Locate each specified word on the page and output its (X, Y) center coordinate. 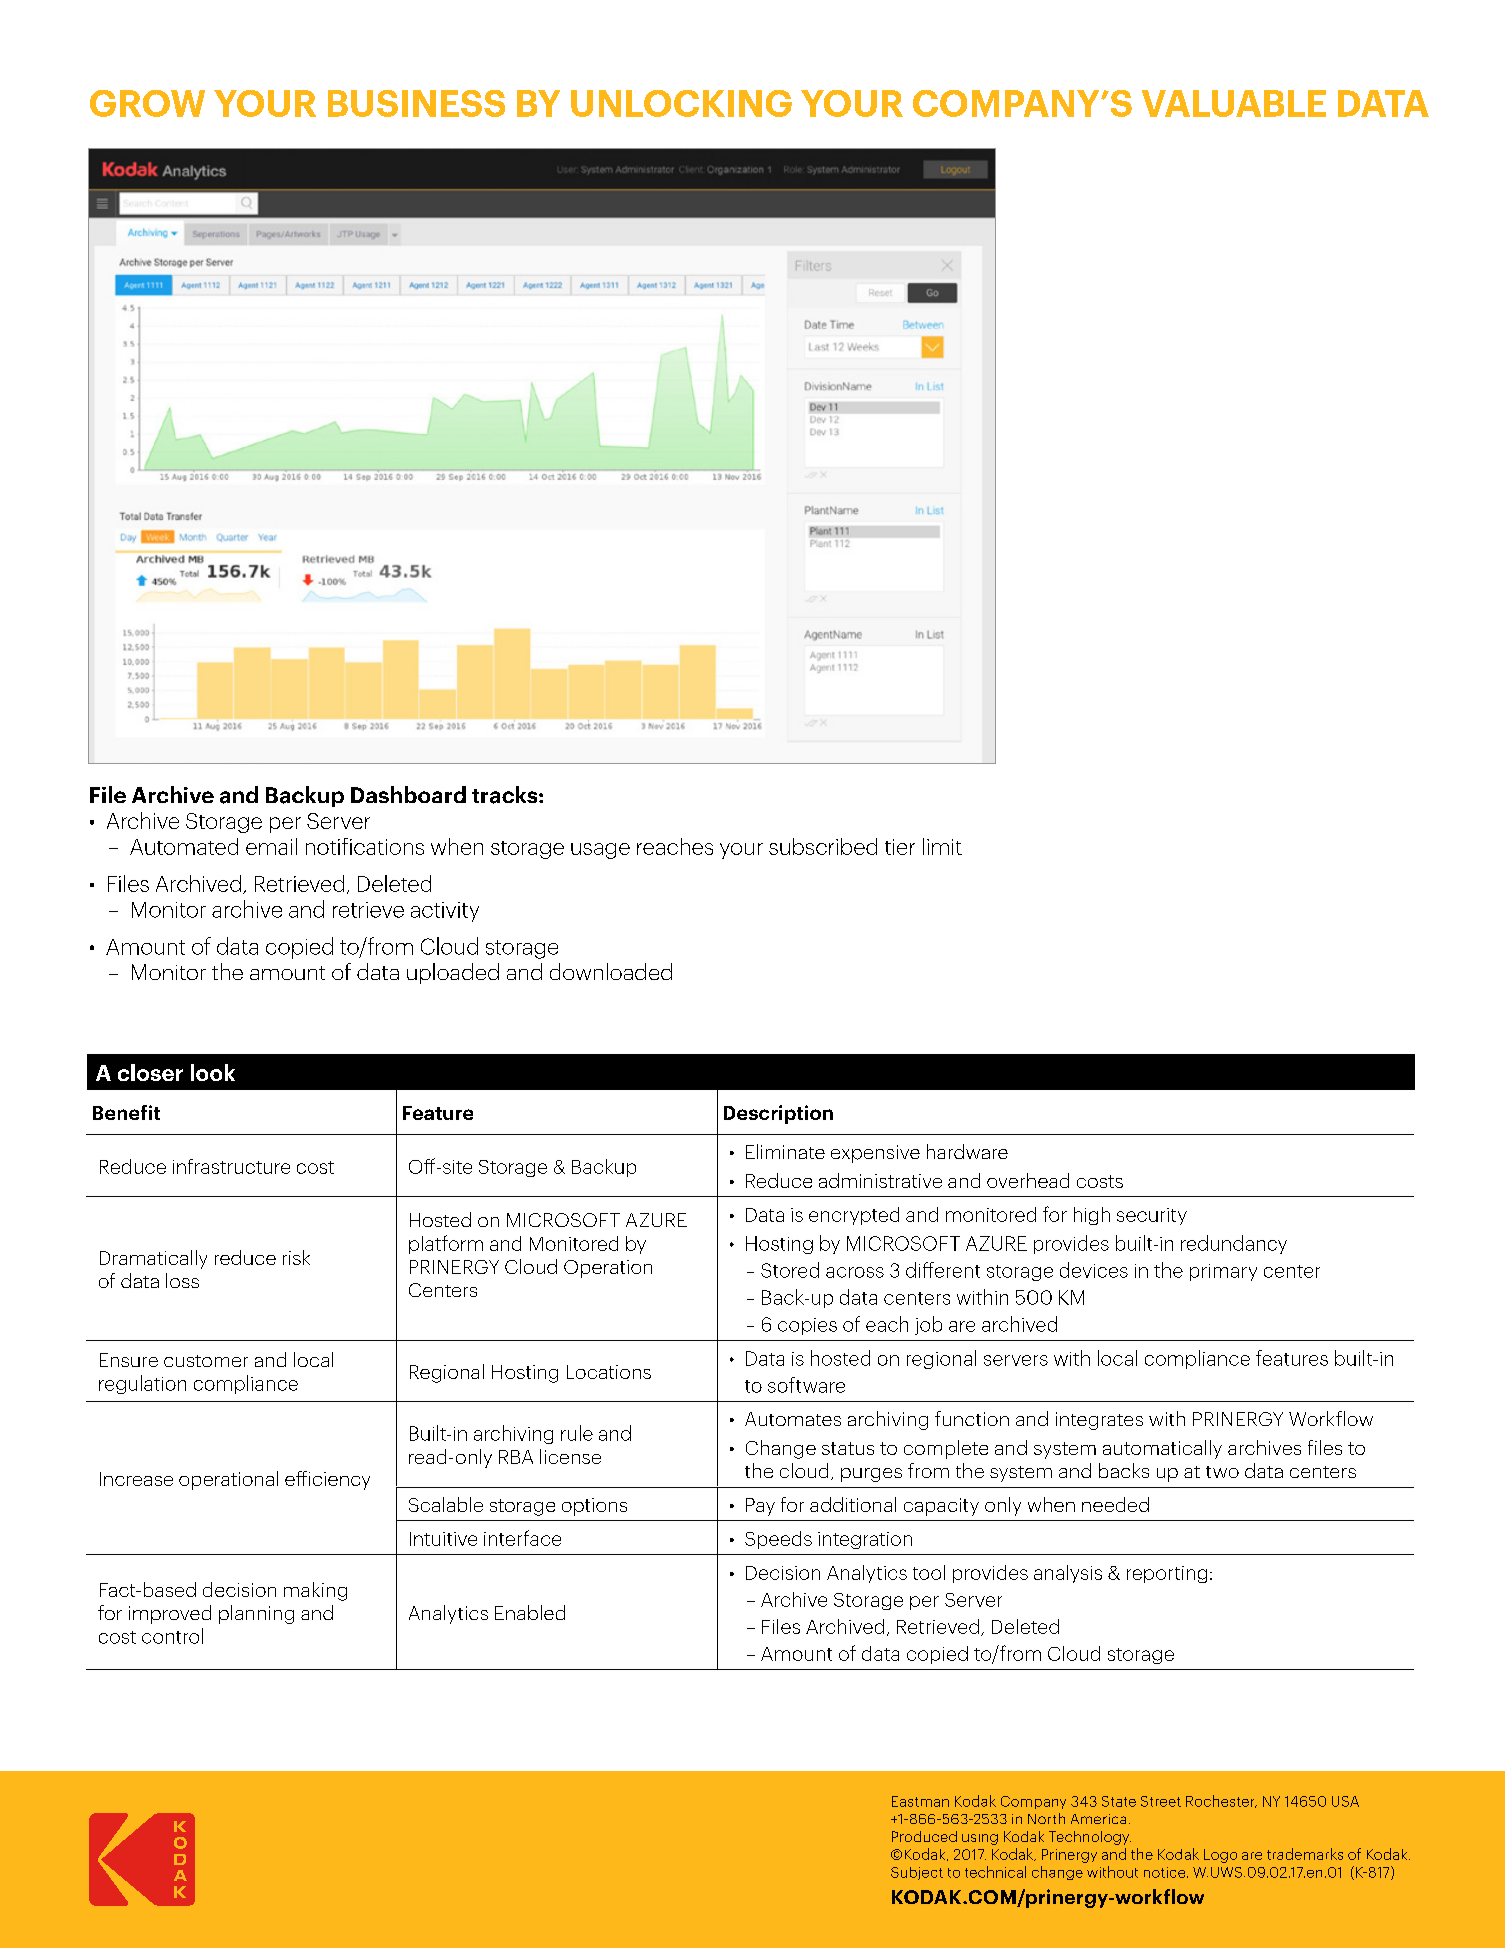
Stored (790, 1270)
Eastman (920, 1801)
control (172, 1636)
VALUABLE (1234, 103)
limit (942, 846)
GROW (147, 103)
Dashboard (408, 794)
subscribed (823, 846)
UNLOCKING (681, 103)
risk (296, 1257)
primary (1223, 1272)
